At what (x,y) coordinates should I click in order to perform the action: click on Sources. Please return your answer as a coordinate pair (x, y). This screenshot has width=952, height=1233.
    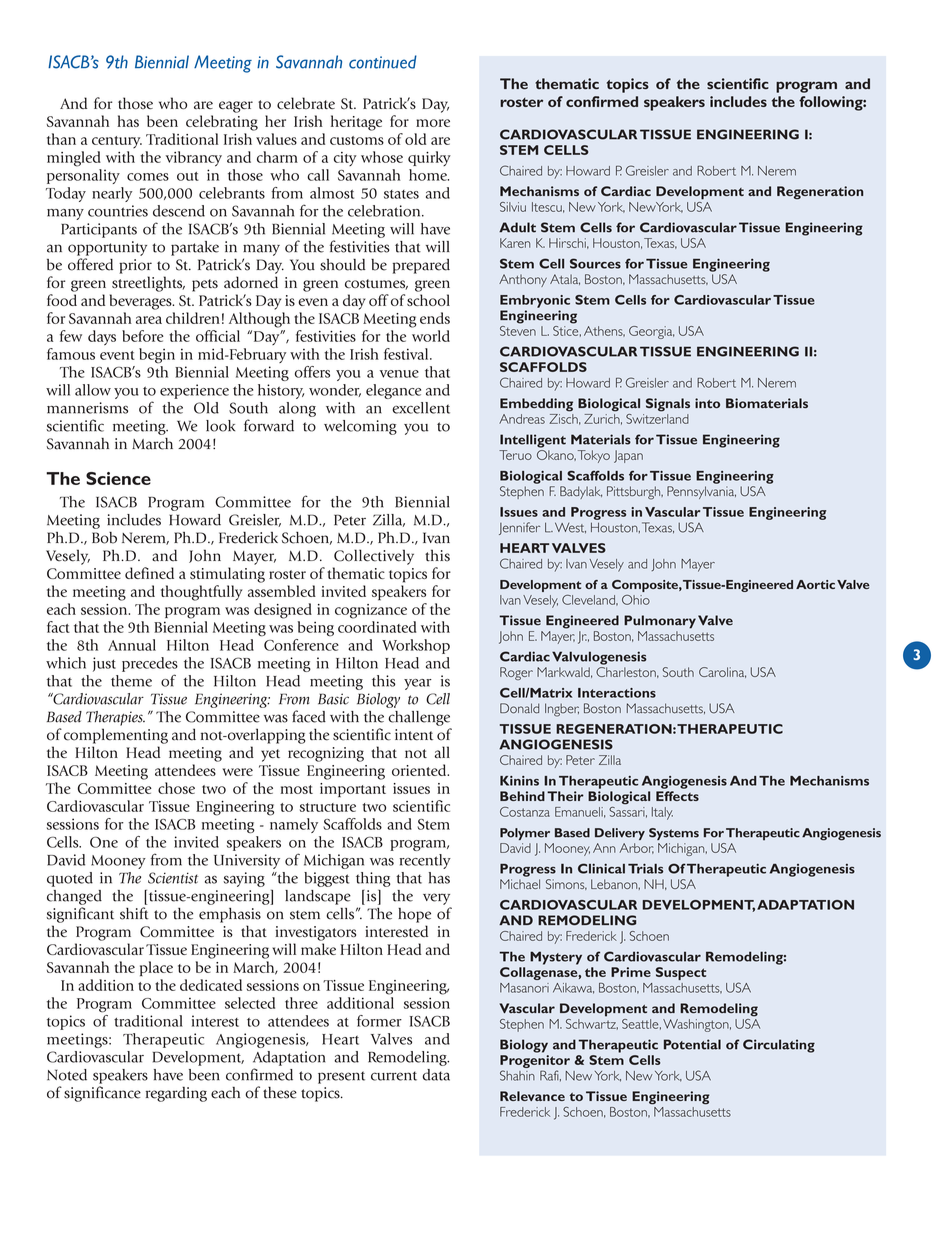
    Looking at the image, I should click on (595, 263).
